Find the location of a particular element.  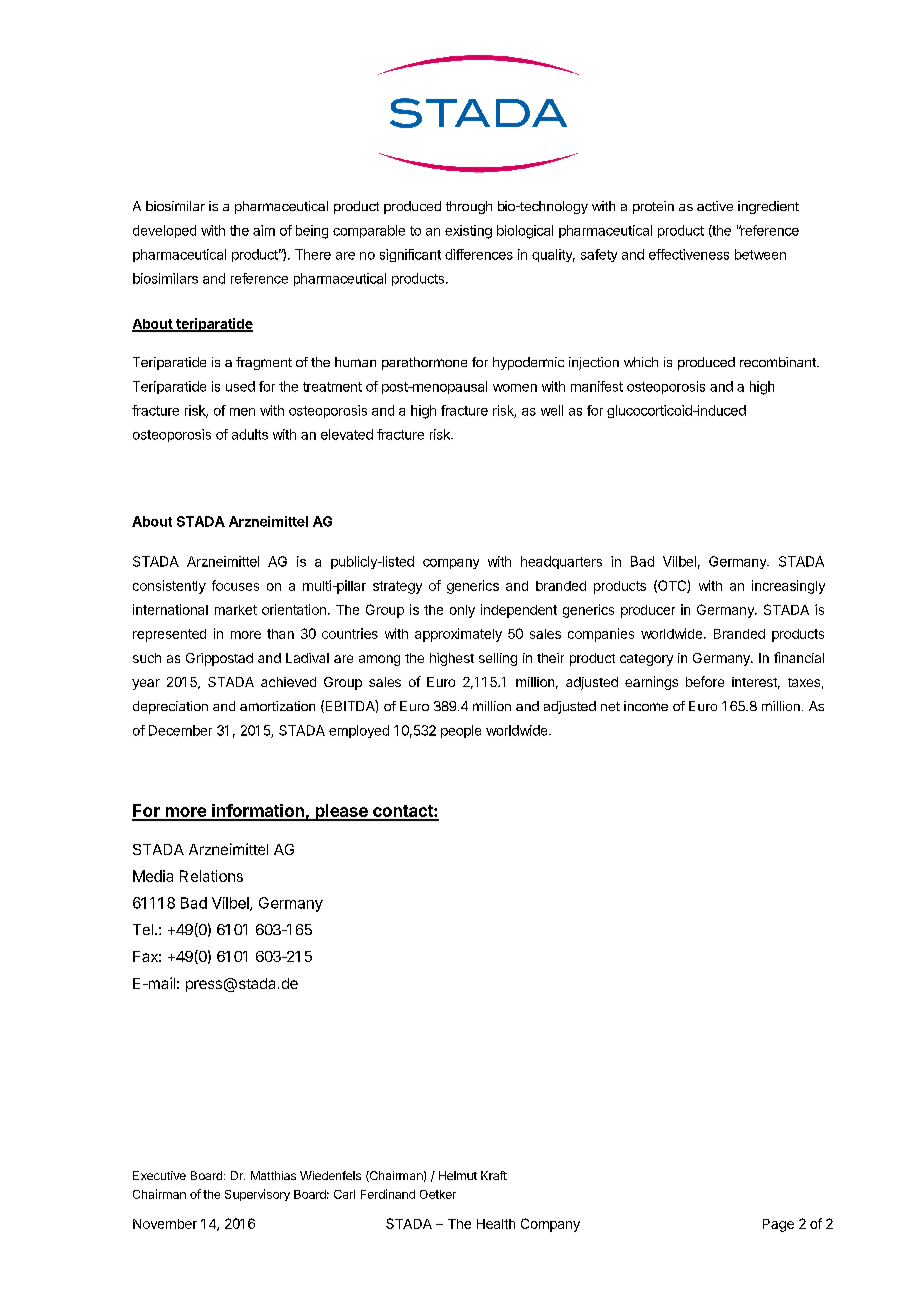

Page is located at coordinates (778, 1225).
